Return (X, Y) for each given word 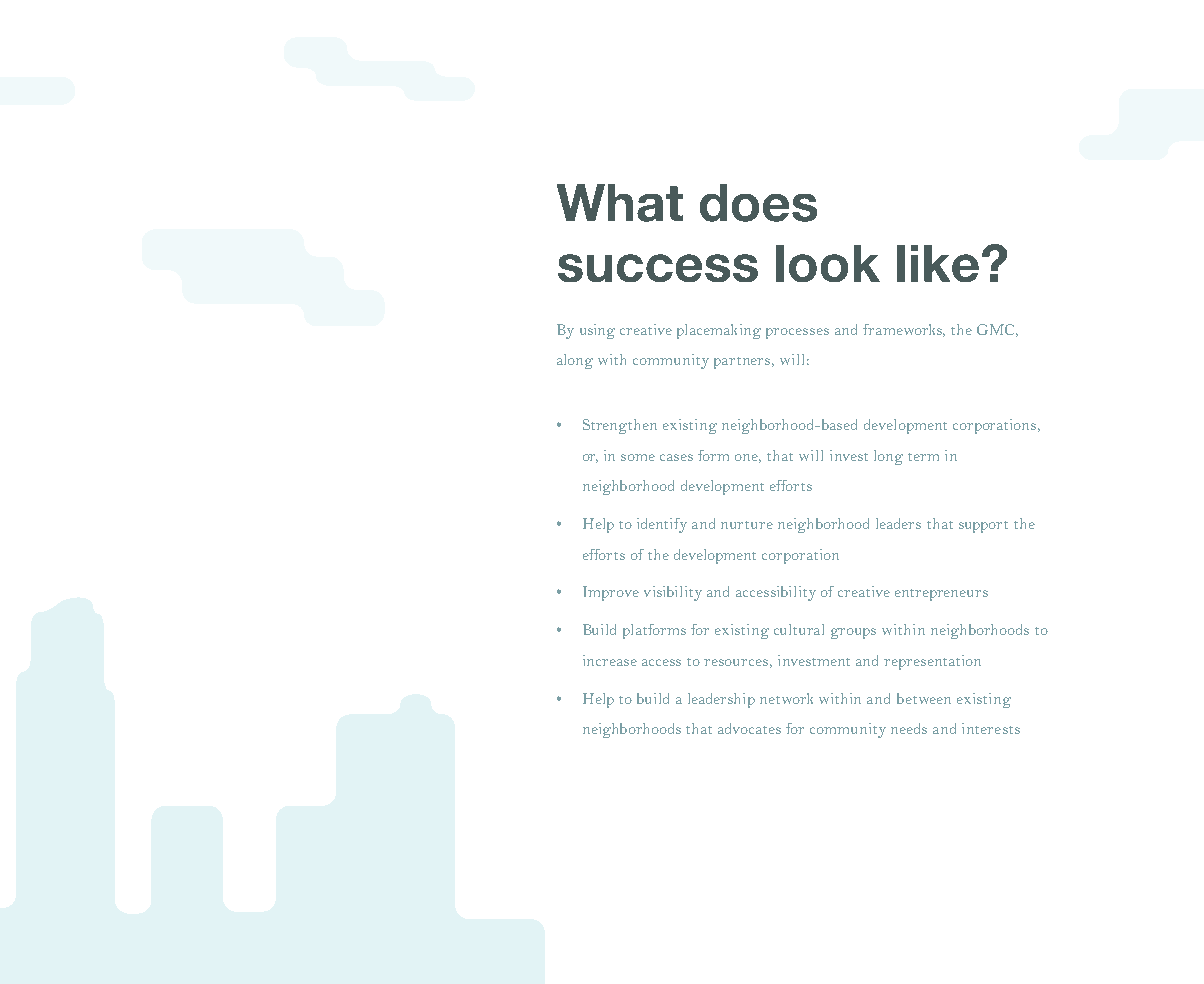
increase (610, 660)
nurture (747, 525)
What (620, 203)
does (758, 203)
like (938, 263)
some (638, 457)
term (923, 457)
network (786, 698)
